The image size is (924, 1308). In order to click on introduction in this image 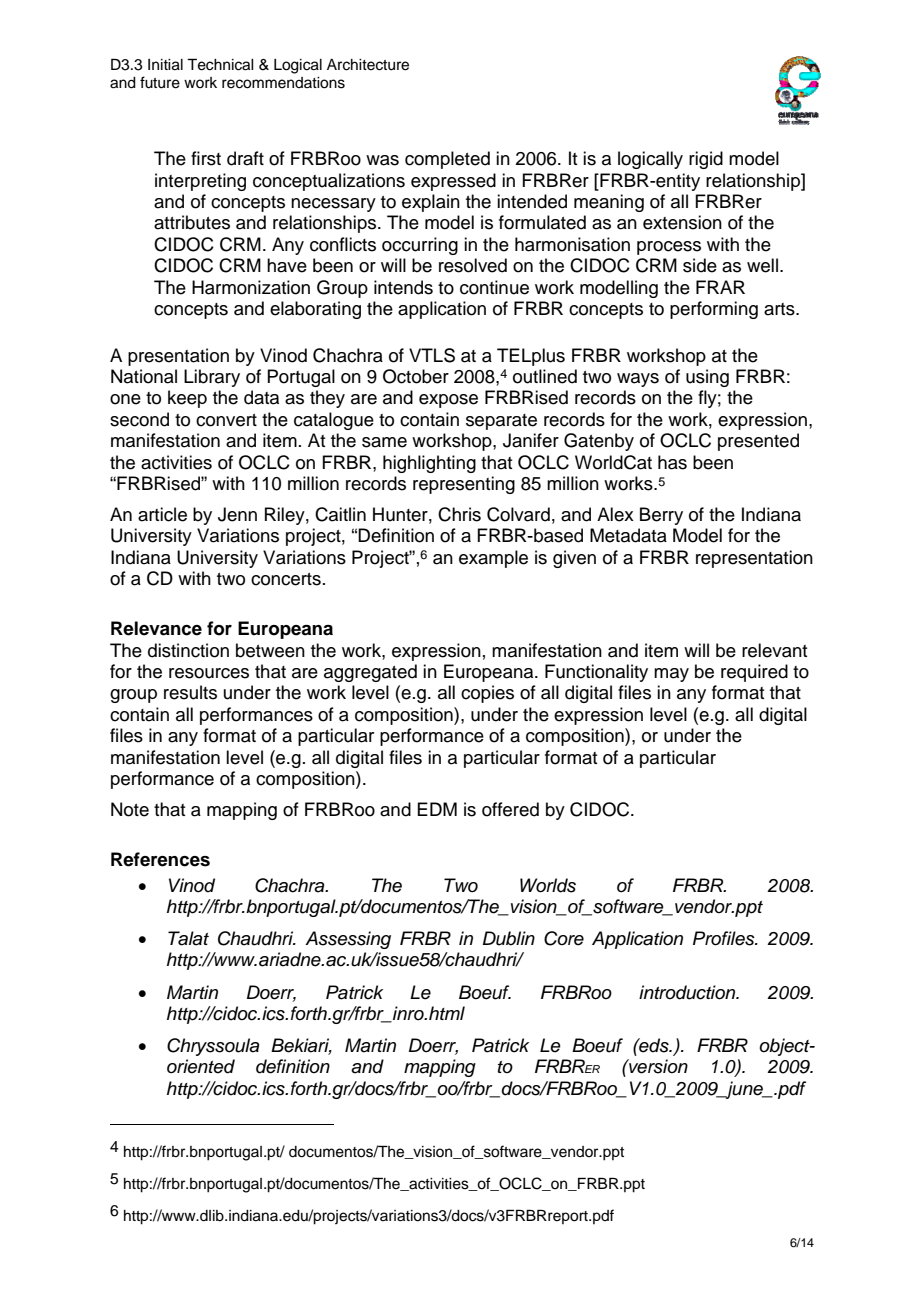, I will do `click(688, 992)`.
